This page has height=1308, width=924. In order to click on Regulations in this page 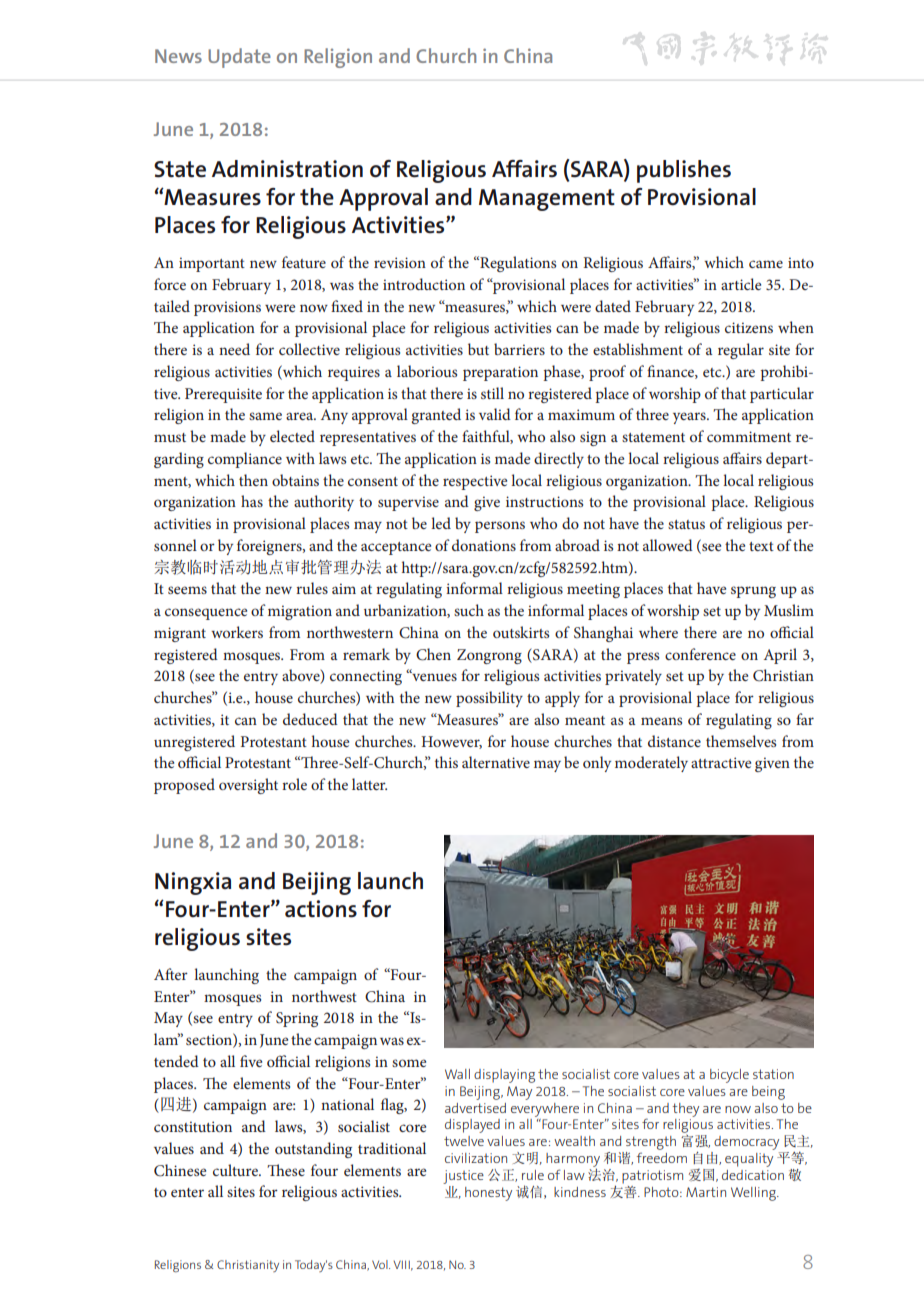, I will do `click(517, 264)`.
